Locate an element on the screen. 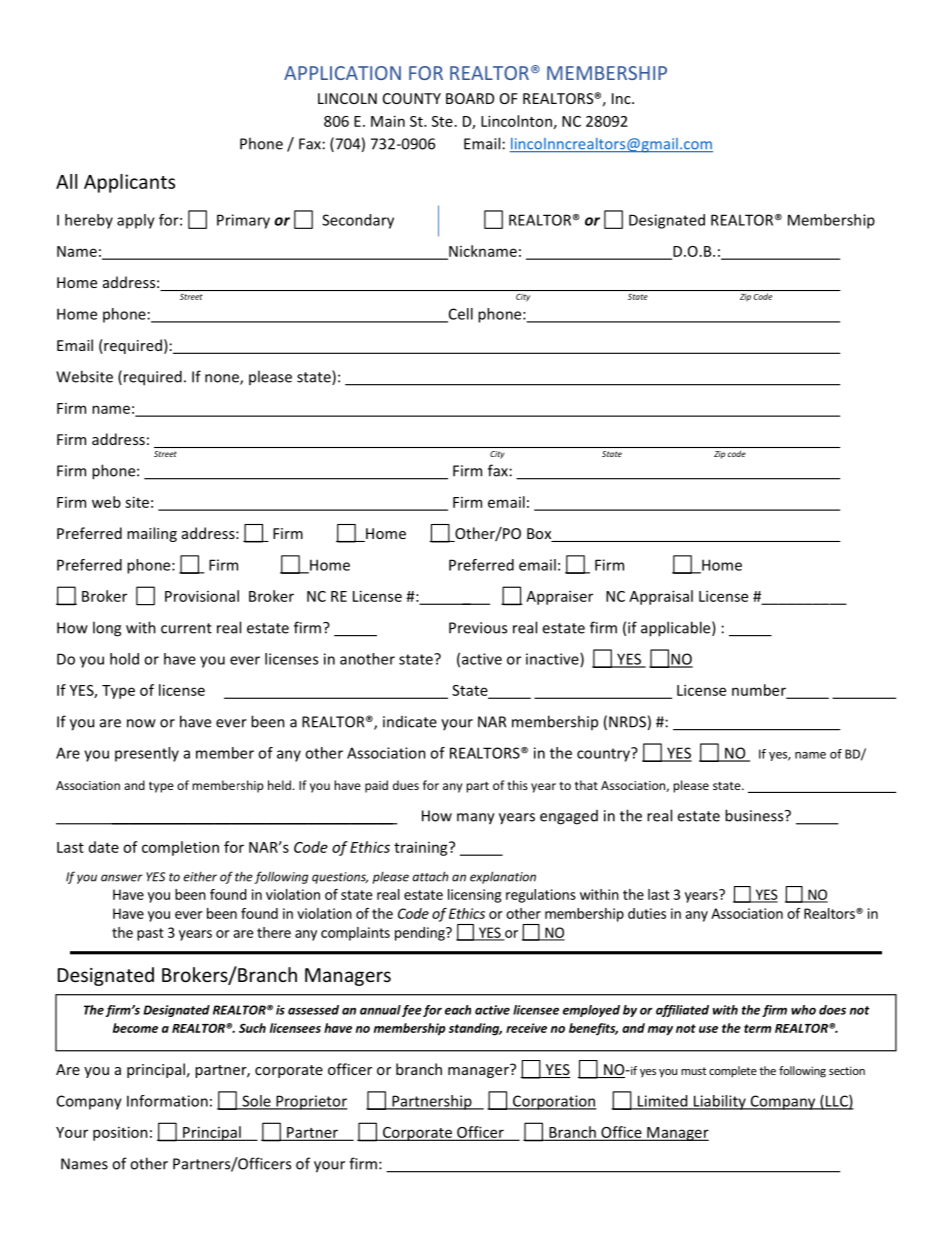  Applicants is located at coordinates (129, 183).
